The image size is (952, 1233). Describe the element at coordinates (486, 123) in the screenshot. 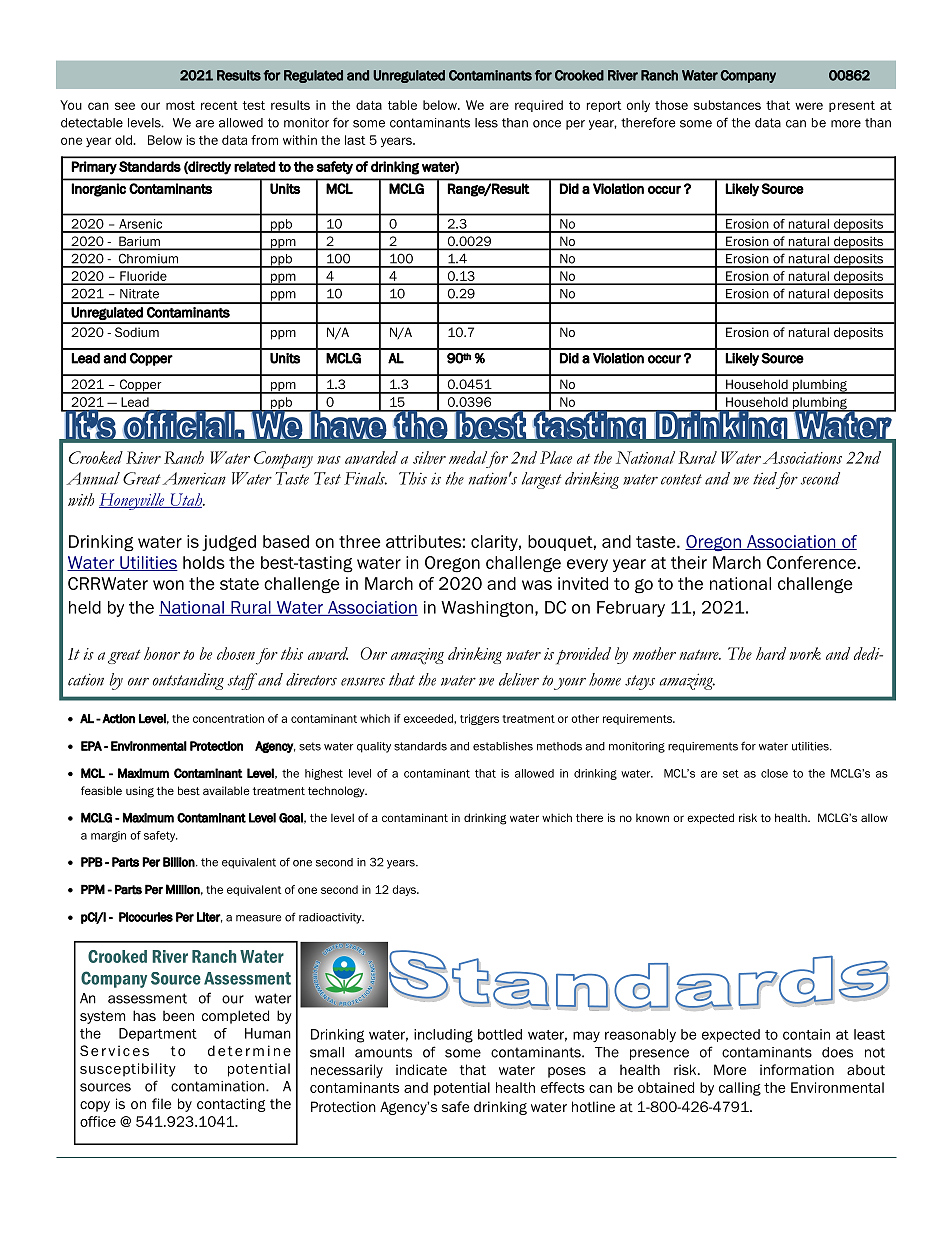

I see `less` at that location.
